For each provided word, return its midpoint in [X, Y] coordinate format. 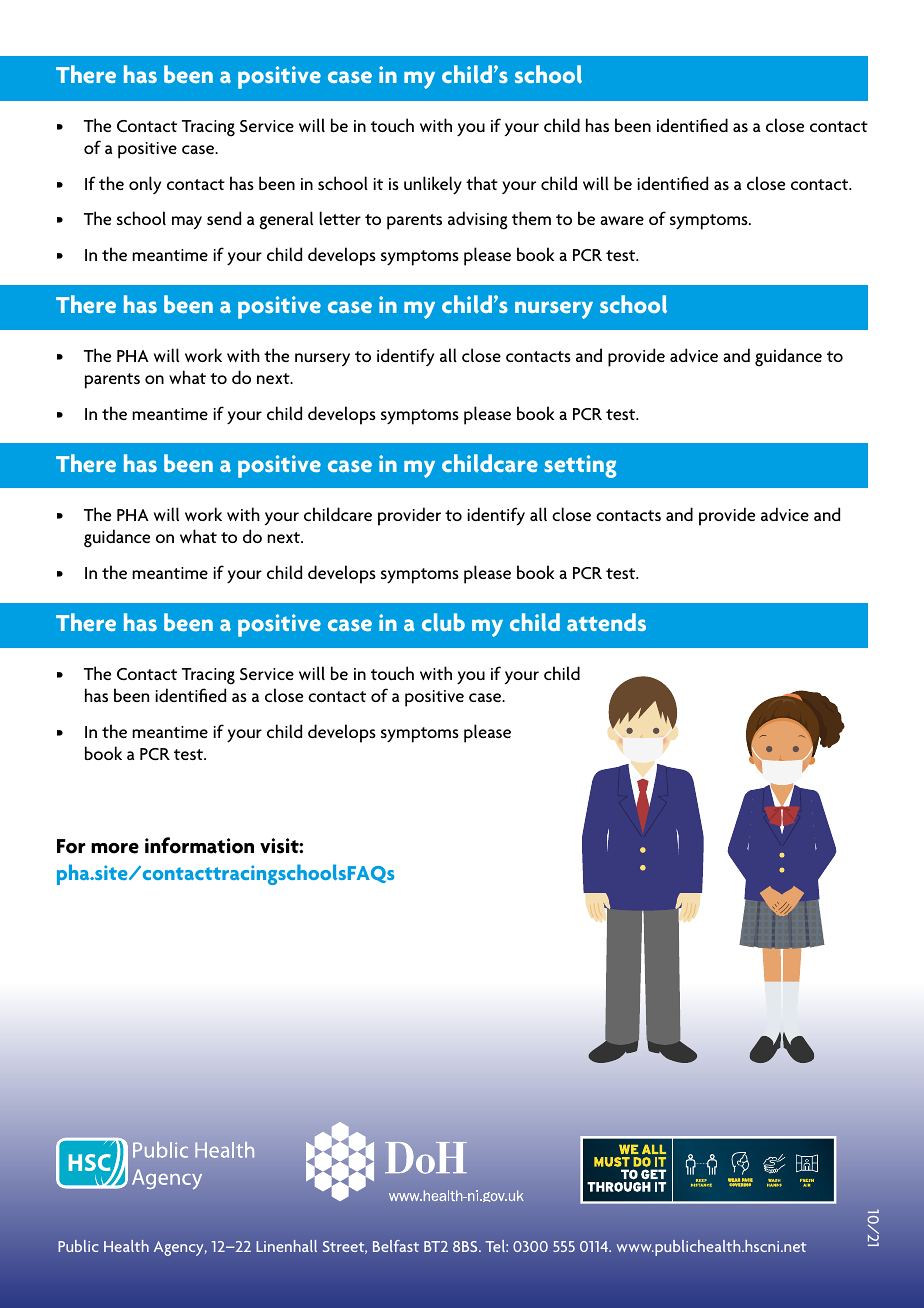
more [115, 848]
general [286, 220]
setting [580, 466]
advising [478, 220]
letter [340, 218]
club [443, 622]
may [187, 223]
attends [606, 622]
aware [622, 220]
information [199, 845]
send [224, 218]
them [531, 218]
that [482, 183]
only [145, 185]
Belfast [396, 1246]
